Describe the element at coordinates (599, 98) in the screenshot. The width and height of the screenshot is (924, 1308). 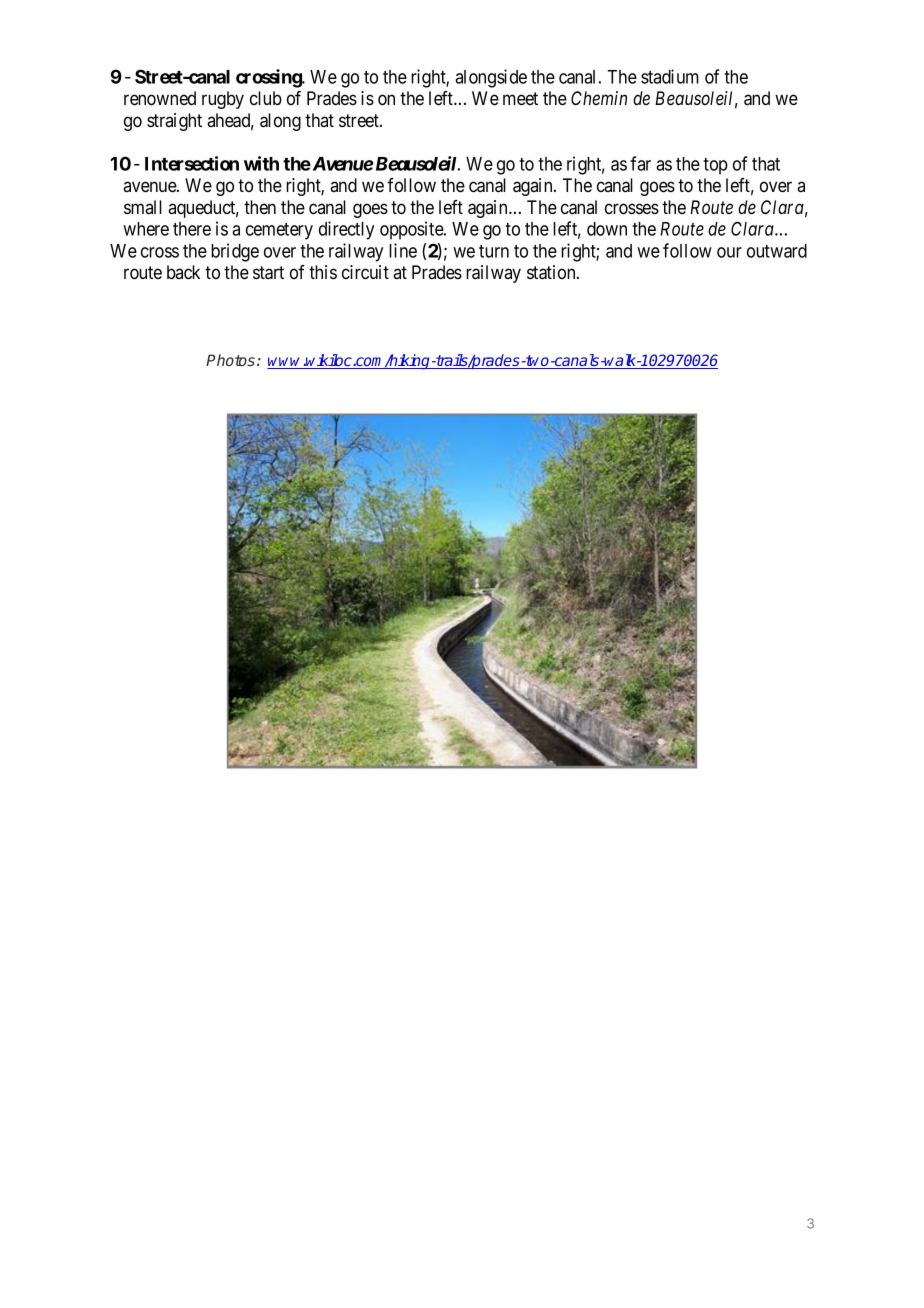
I see `Chemin` at that location.
